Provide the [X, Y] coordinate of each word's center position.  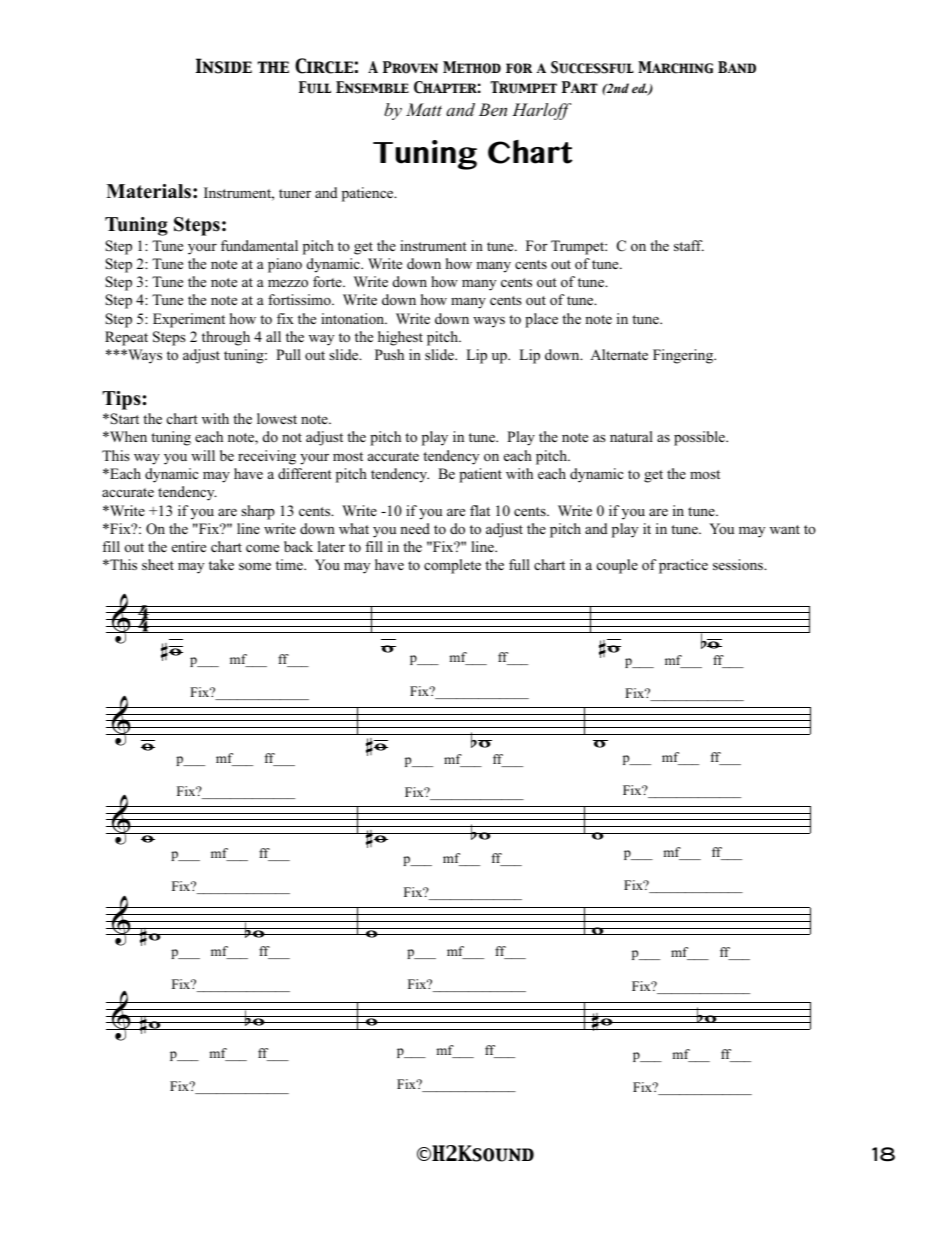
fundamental [259, 245]
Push [389, 354]
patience [369, 194]
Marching [675, 67]
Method [472, 67]
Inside [224, 66]
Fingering [684, 356]
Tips [121, 400]
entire [189, 546]
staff [689, 245]
